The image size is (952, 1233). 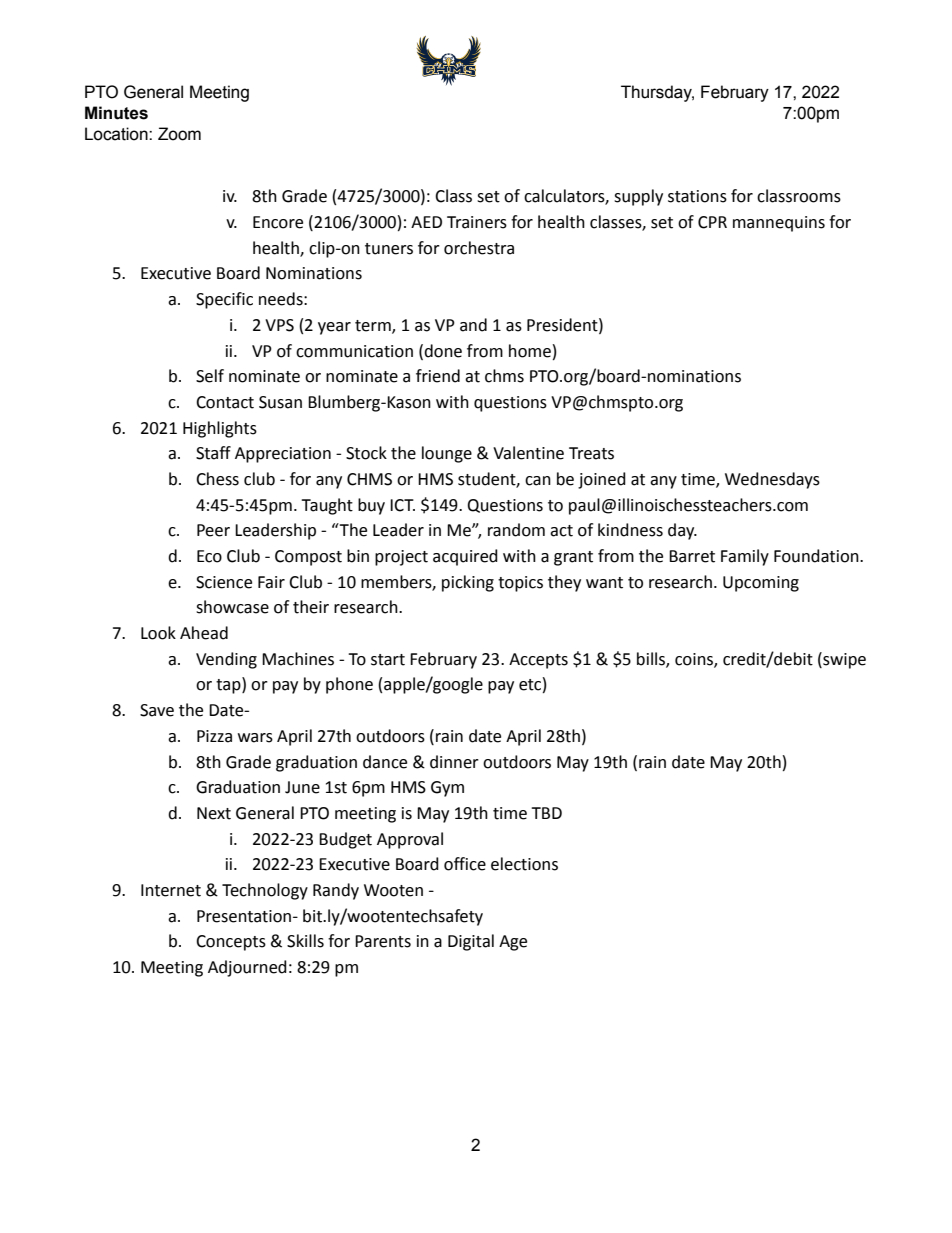 I want to click on Family, so click(x=745, y=557).
